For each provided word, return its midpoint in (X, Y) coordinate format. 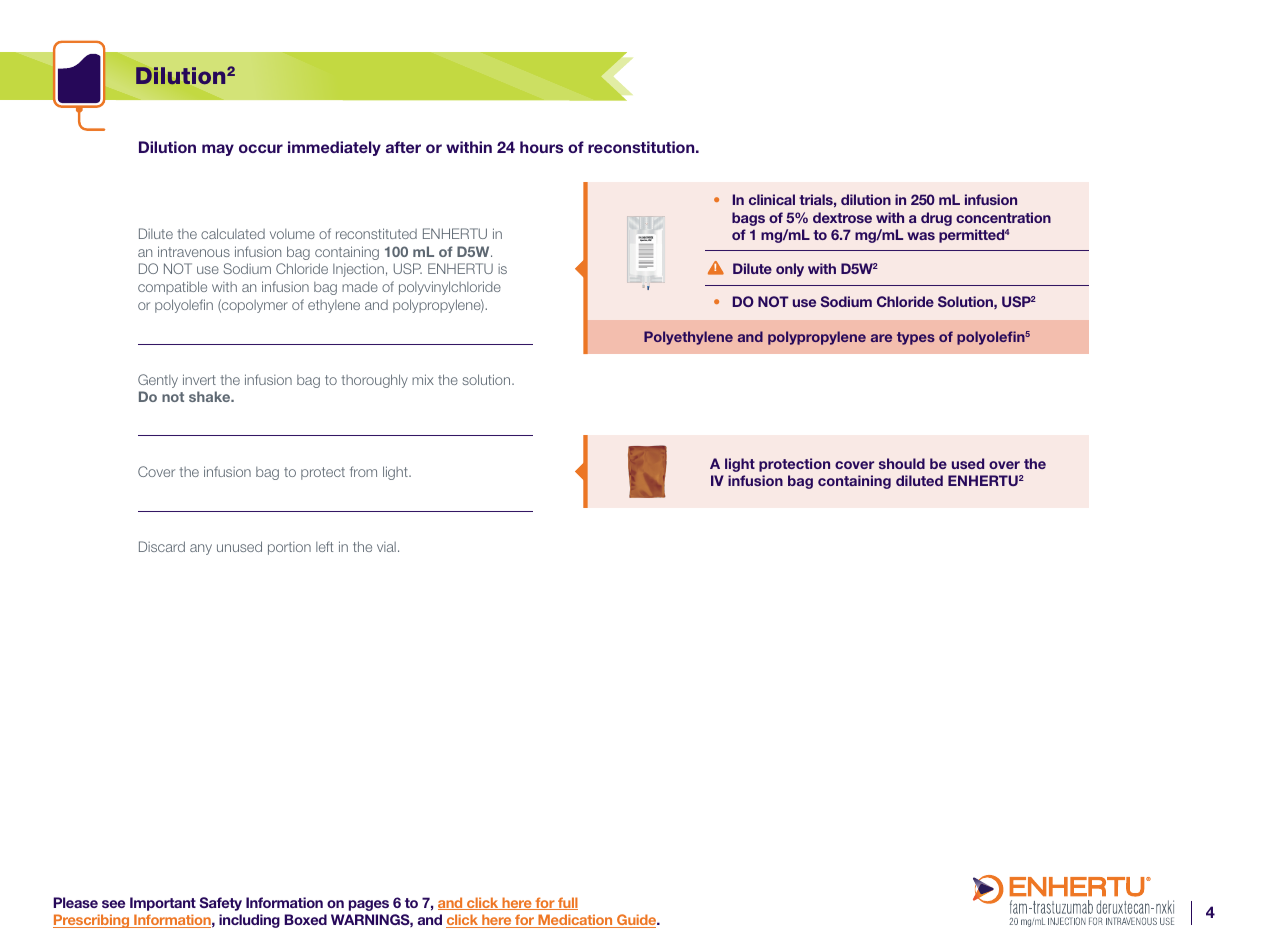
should (902, 463)
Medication (575, 921)
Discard (162, 546)
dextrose (842, 217)
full (567, 903)
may (218, 150)
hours (541, 147)
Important (163, 904)
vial (386, 547)
